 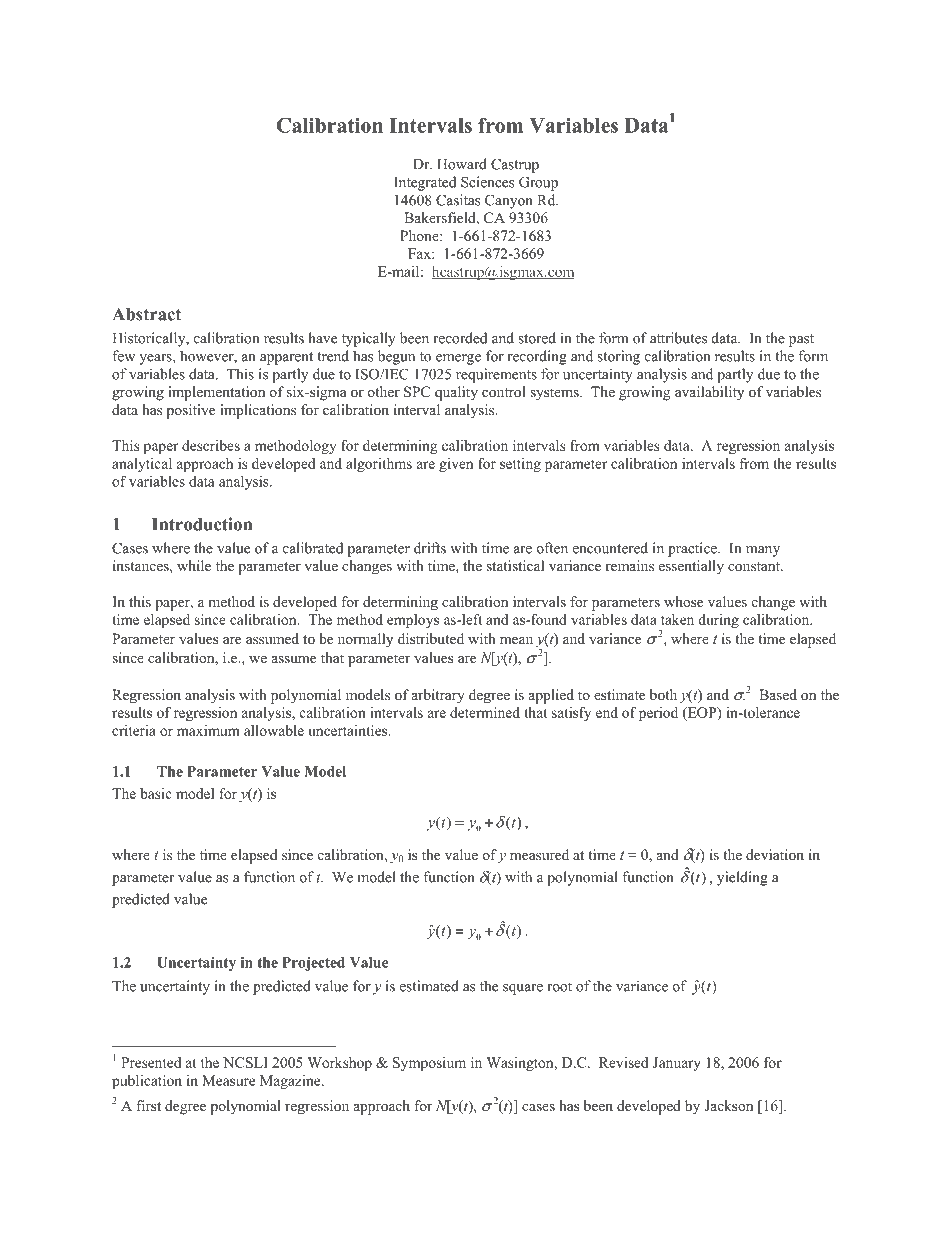 I want to click on Sciences, so click(x=488, y=182).
